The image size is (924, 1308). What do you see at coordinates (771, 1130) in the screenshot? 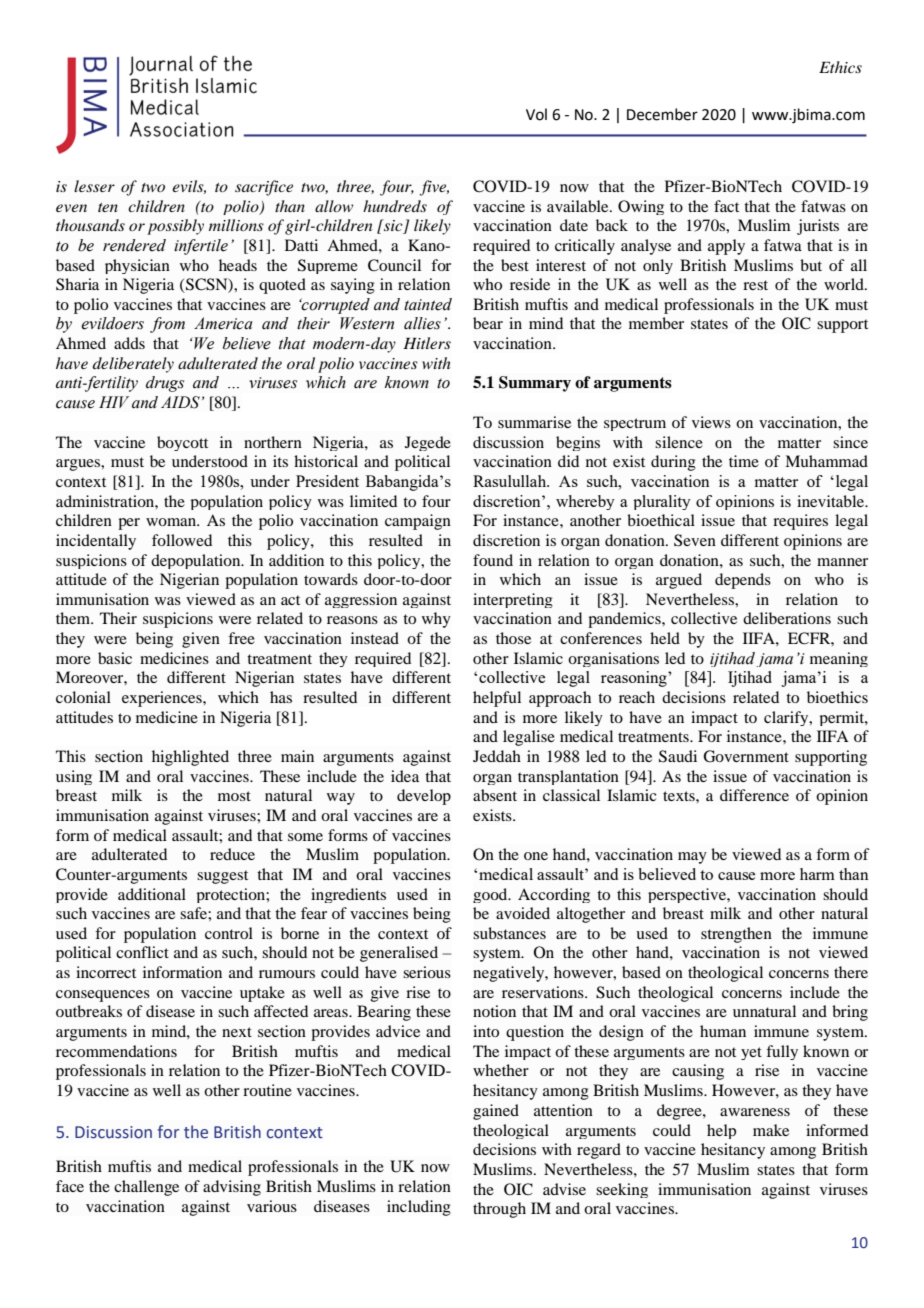
I see `make` at bounding box center [771, 1130].
